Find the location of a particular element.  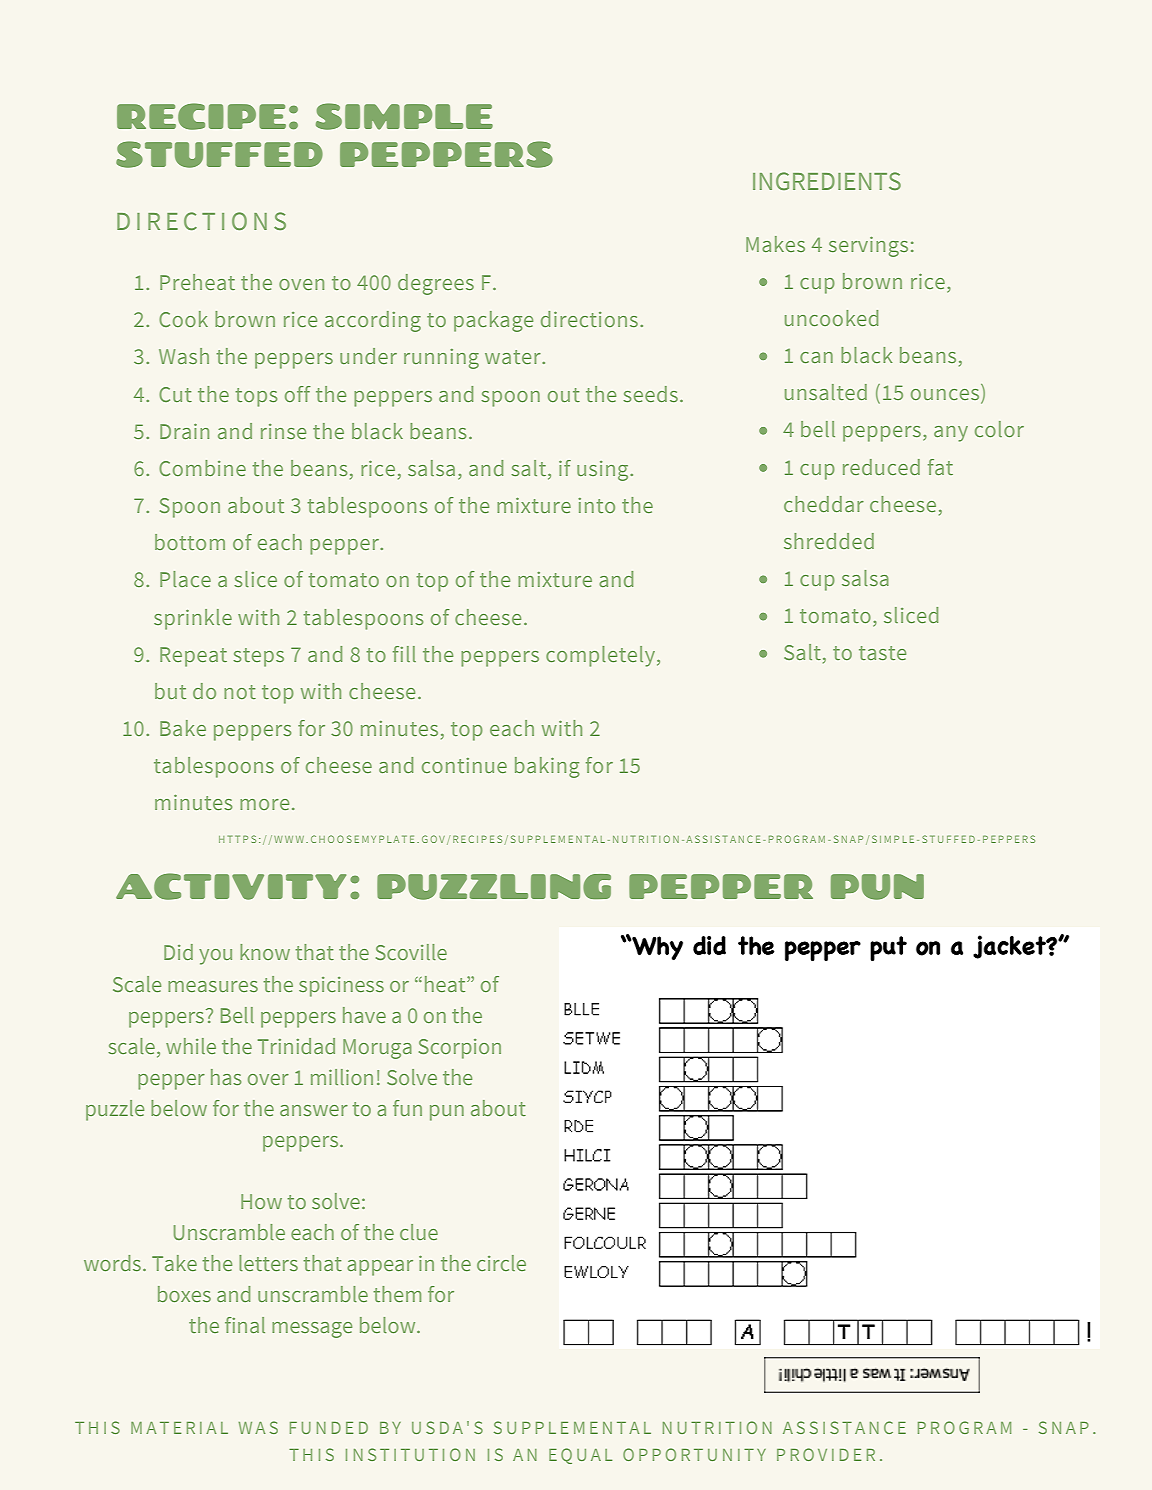

final is located at coordinates (245, 1325).
